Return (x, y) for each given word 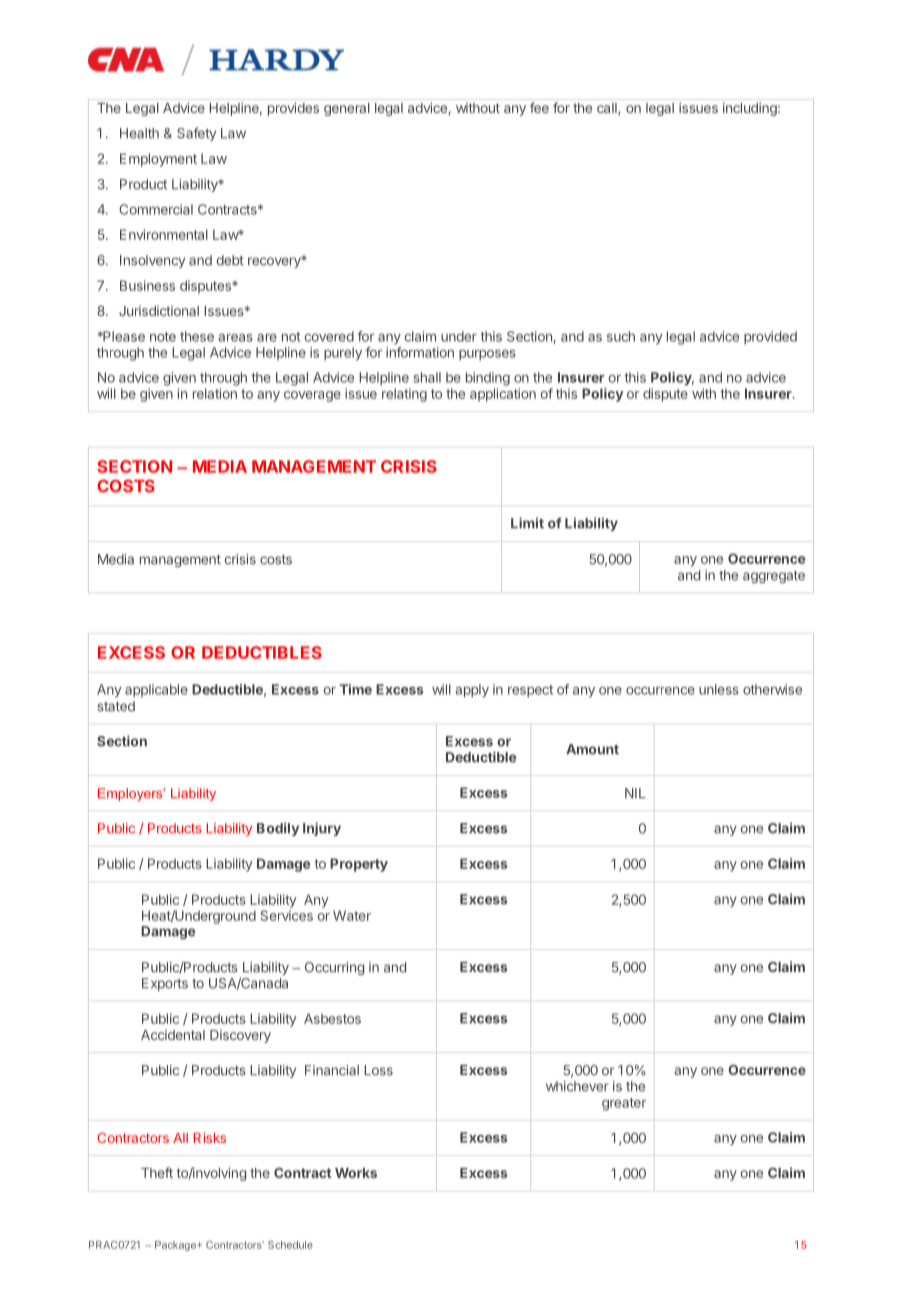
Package (177, 1246)
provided (770, 338)
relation (215, 393)
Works (356, 1173)
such (621, 336)
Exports (165, 984)
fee (539, 107)
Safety (196, 134)
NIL (635, 793)
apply (472, 691)
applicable (156, 691)
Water (352, 915)
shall (427, 377)
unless (719, 689)
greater (624, 1104)
